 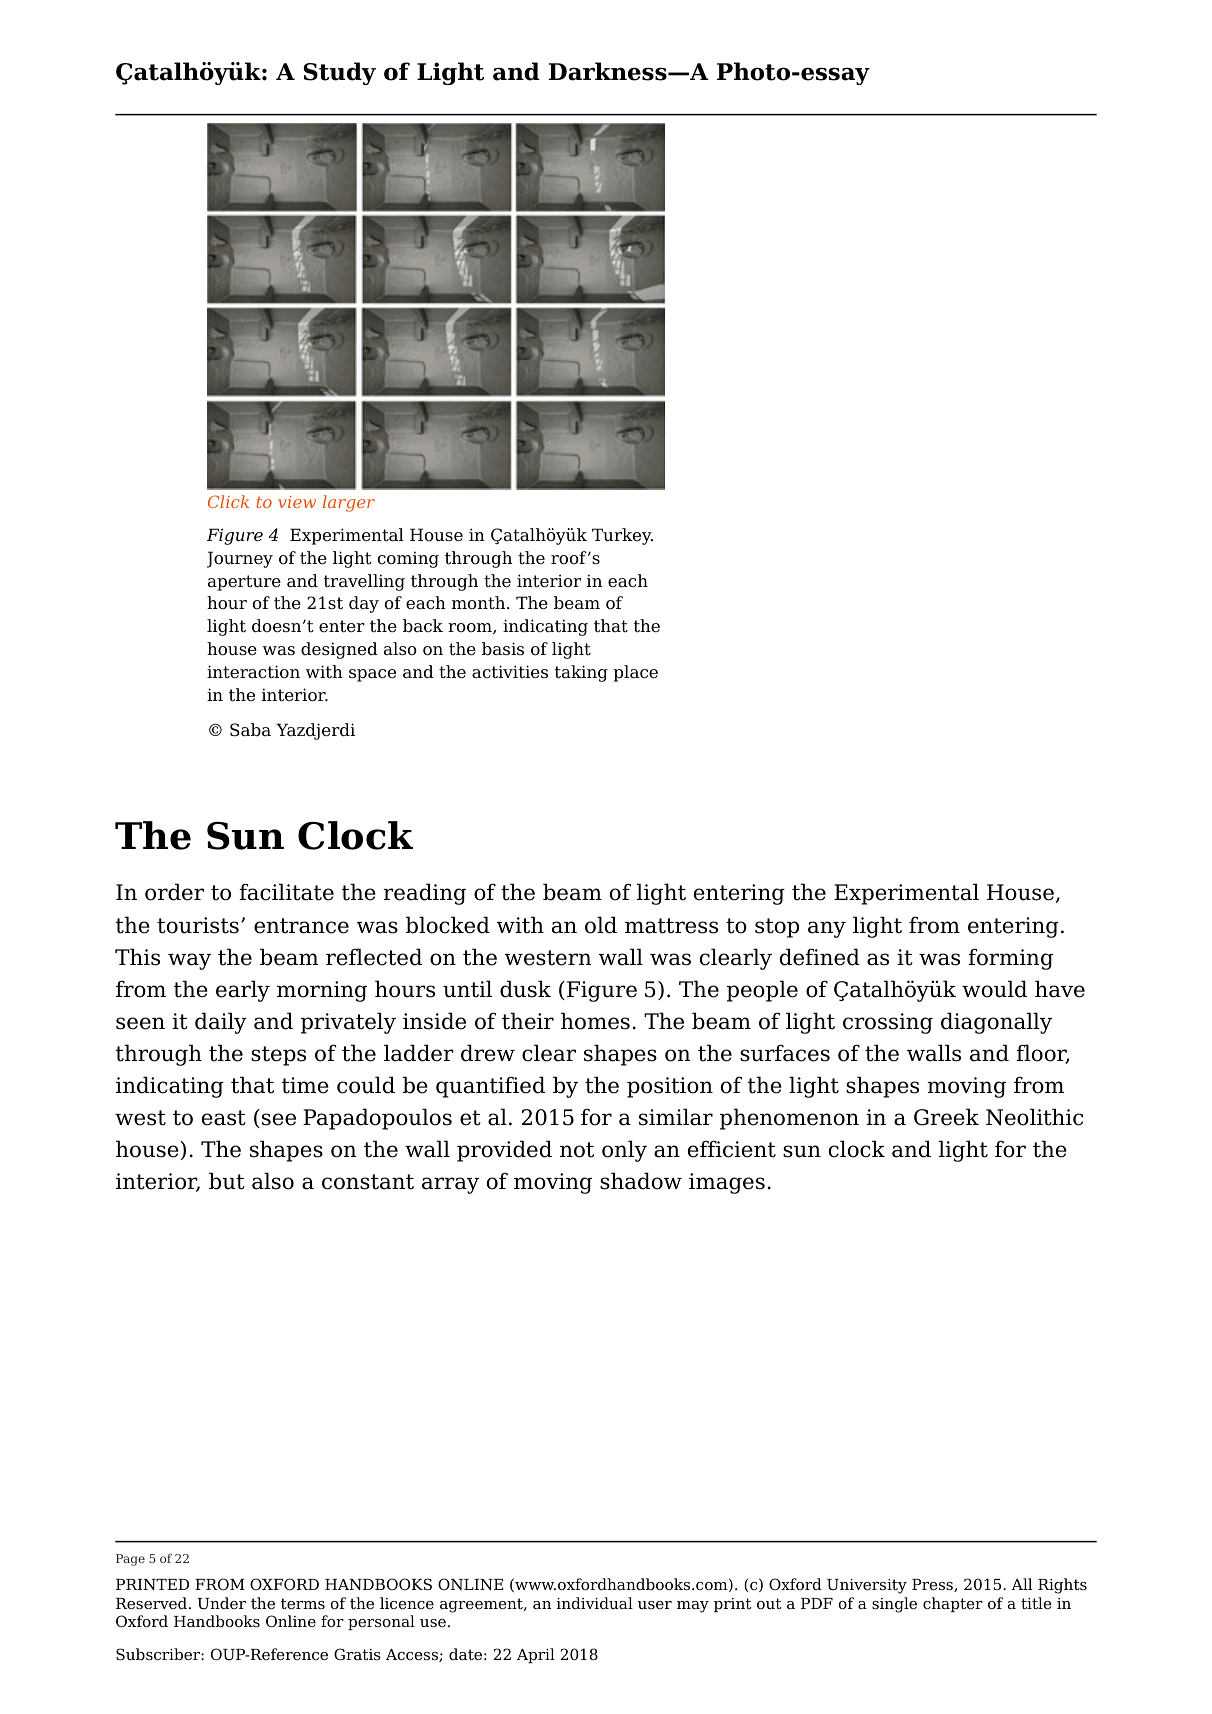 What do you see at coordinates (946, 1117) in the page?
I see `Greek` at bounding box center [946, 1117].
